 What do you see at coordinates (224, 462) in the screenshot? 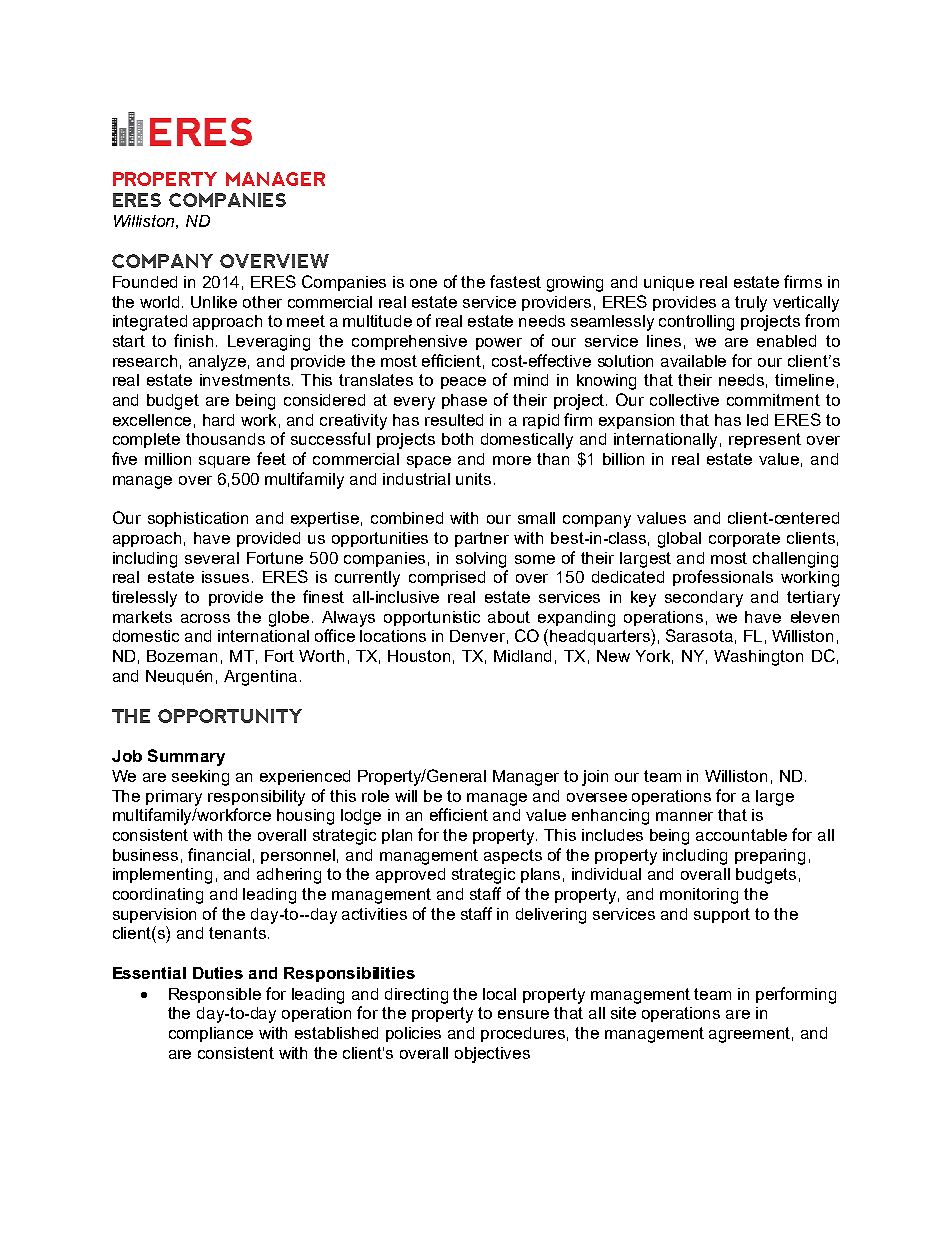
I see `square` at bounding box center [224, 462].
